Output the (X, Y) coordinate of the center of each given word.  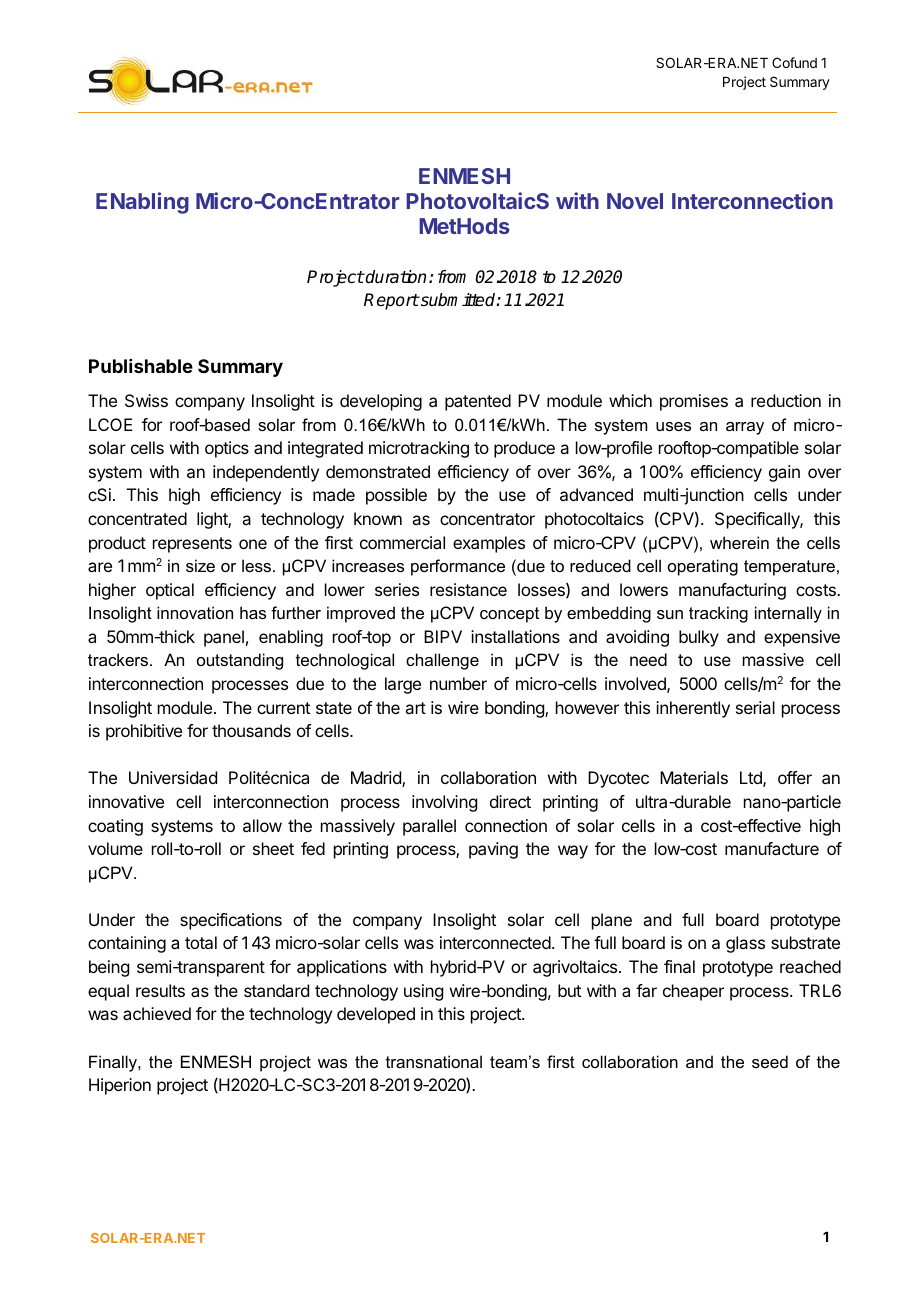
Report (391, 301)
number (458, 683)
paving (493, 850)
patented (478, 402)
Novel (635, 201)
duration (395, 277)
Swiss (146, 400)
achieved (157, 1013)
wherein (739, 542)
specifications (231, 921)
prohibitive (144, 732)
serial (755, 707)
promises (694, 402)
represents (192, 545)
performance (458, 567)
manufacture (772, 848)
